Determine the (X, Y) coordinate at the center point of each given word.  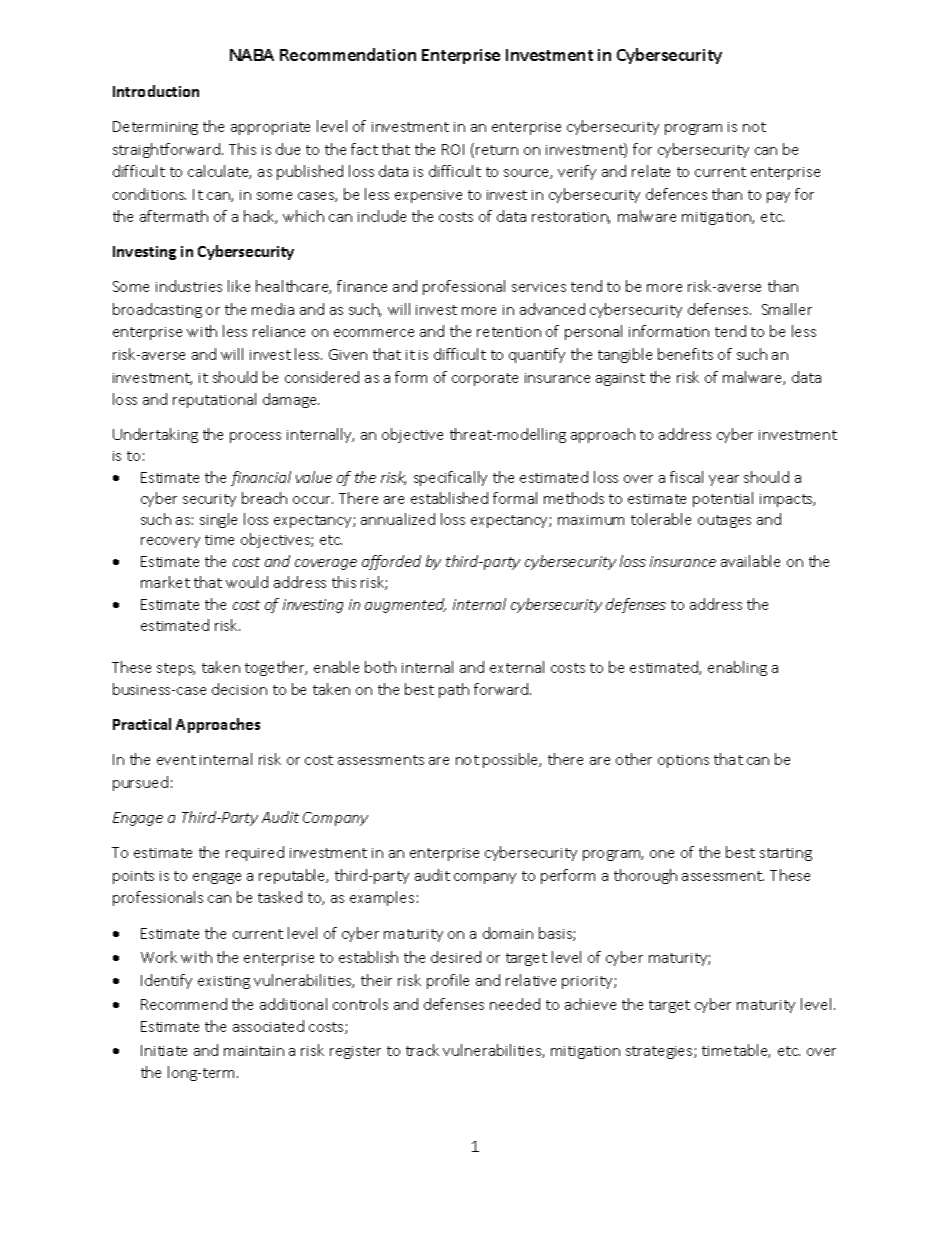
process (255, 437)
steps (176, 669)
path (454, 690)
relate (651, 171)
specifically (450, 478)
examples (382, 898)
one (662, 854)
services (539, 287)
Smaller (787, 309)
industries (189, 286)
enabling (737, 668)
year (724, 480)
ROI (453, 149)
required (255, 853)
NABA (252, 55)
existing (224, 982)
